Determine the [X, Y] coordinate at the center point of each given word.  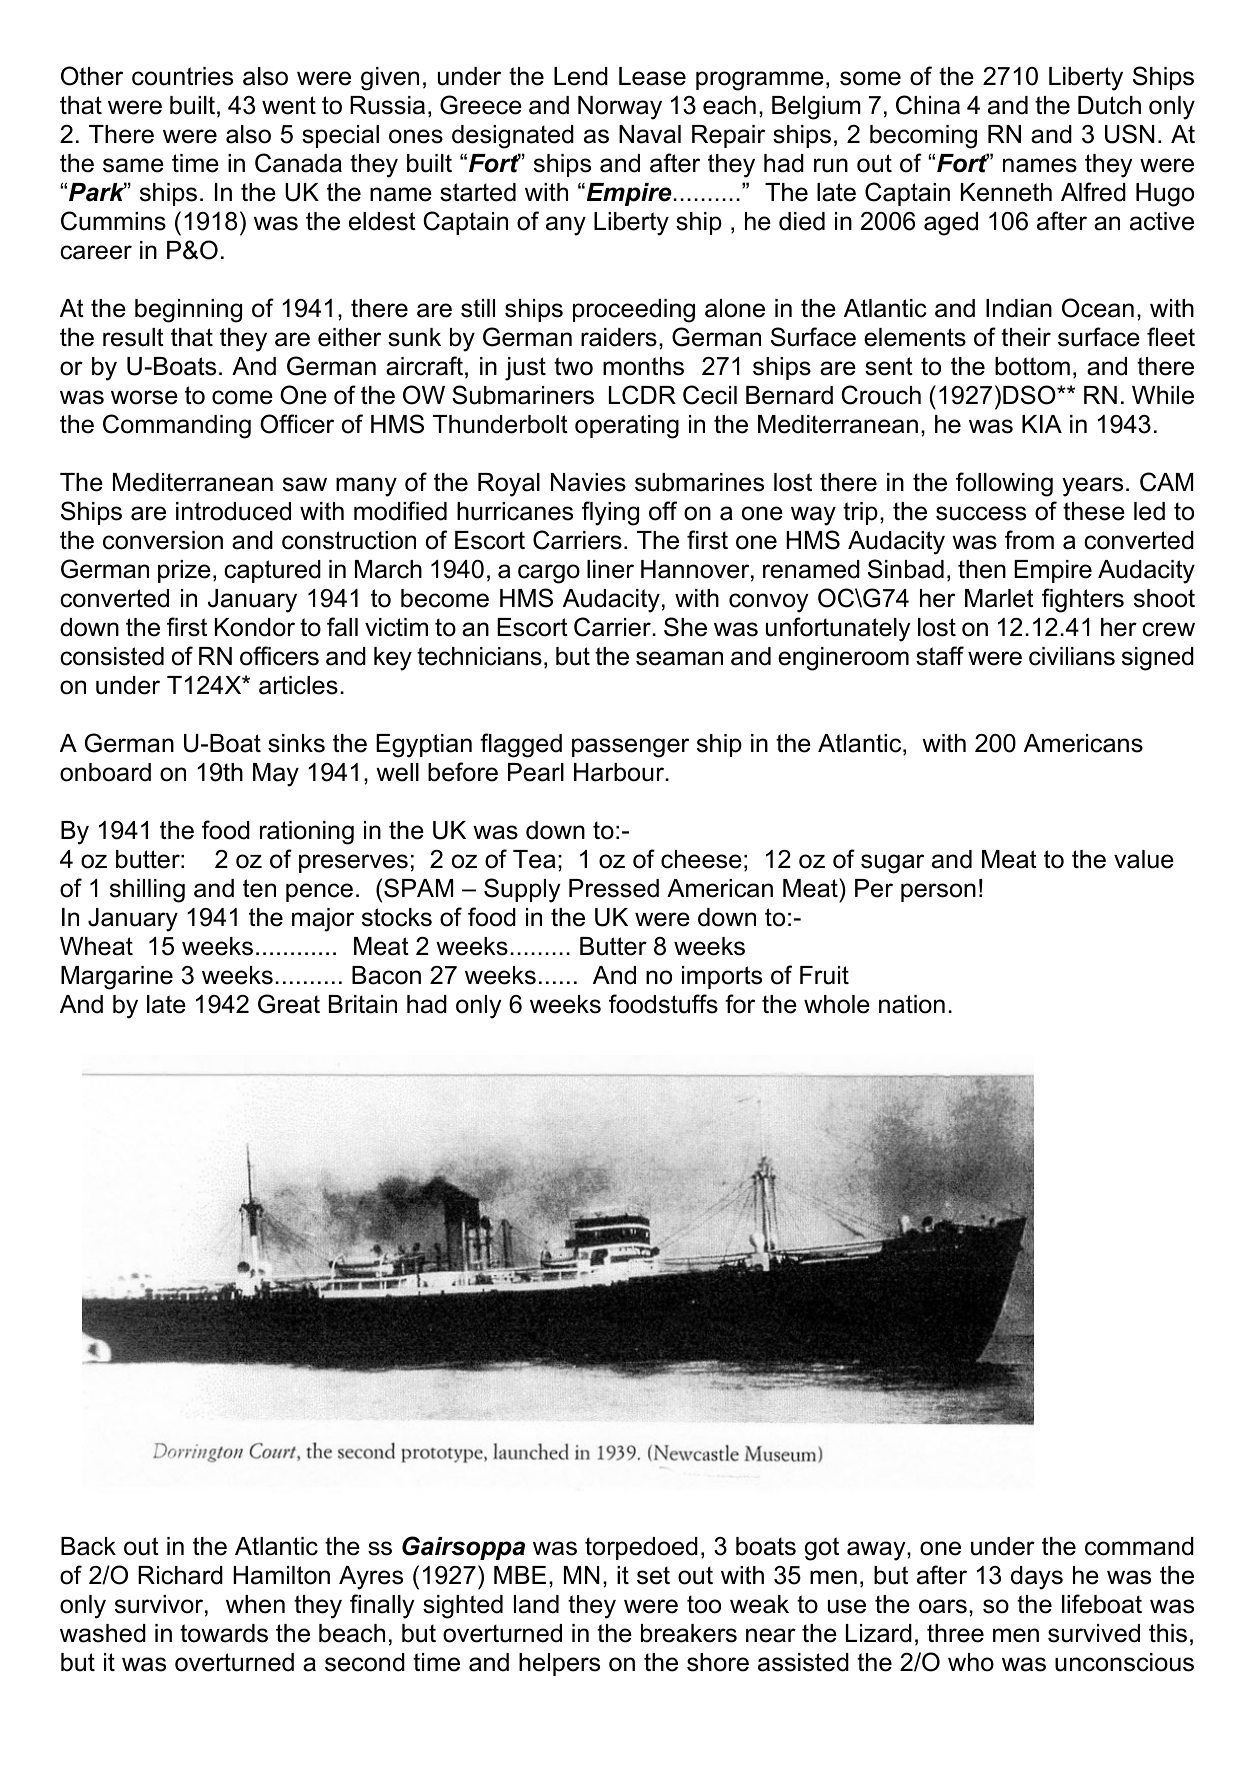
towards [224, 1633]
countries [182, 76]
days [1037, 1578]
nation [912, 1004]
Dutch [1109, 105]
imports [722, 977]
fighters [1083, 600]
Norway [620, 108]
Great [289, 1004]
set [653, 1575]
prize [184, 571]
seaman [679, 658]
